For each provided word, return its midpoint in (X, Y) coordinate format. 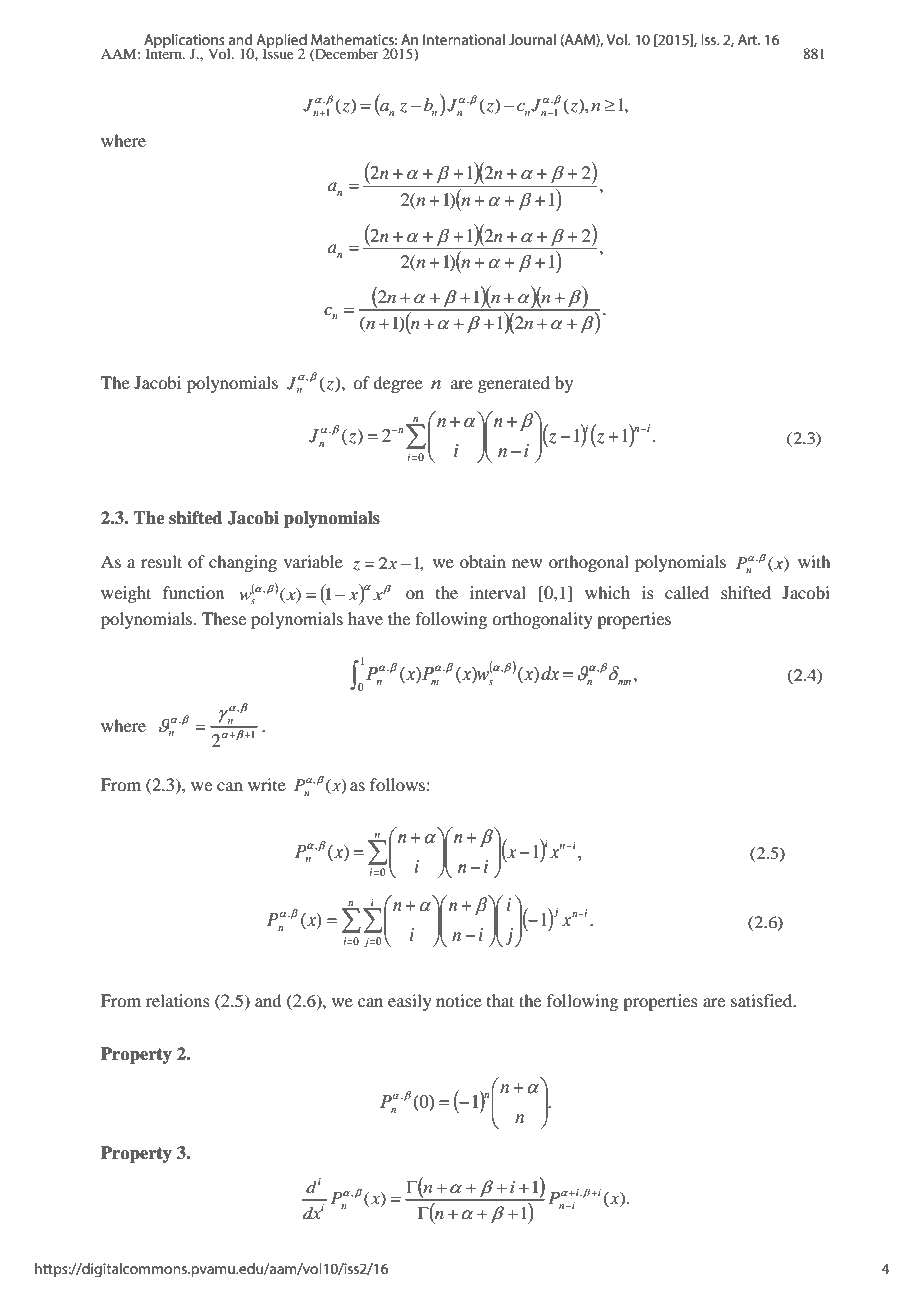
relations (178, 1000)
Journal (532, 39)
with (814, 561)
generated (514, 384)
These (224, 618)
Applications (184, 42)
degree (398, 384)
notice (459, 1000)
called (687, 592)
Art (748, 39)
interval (498, 592)
